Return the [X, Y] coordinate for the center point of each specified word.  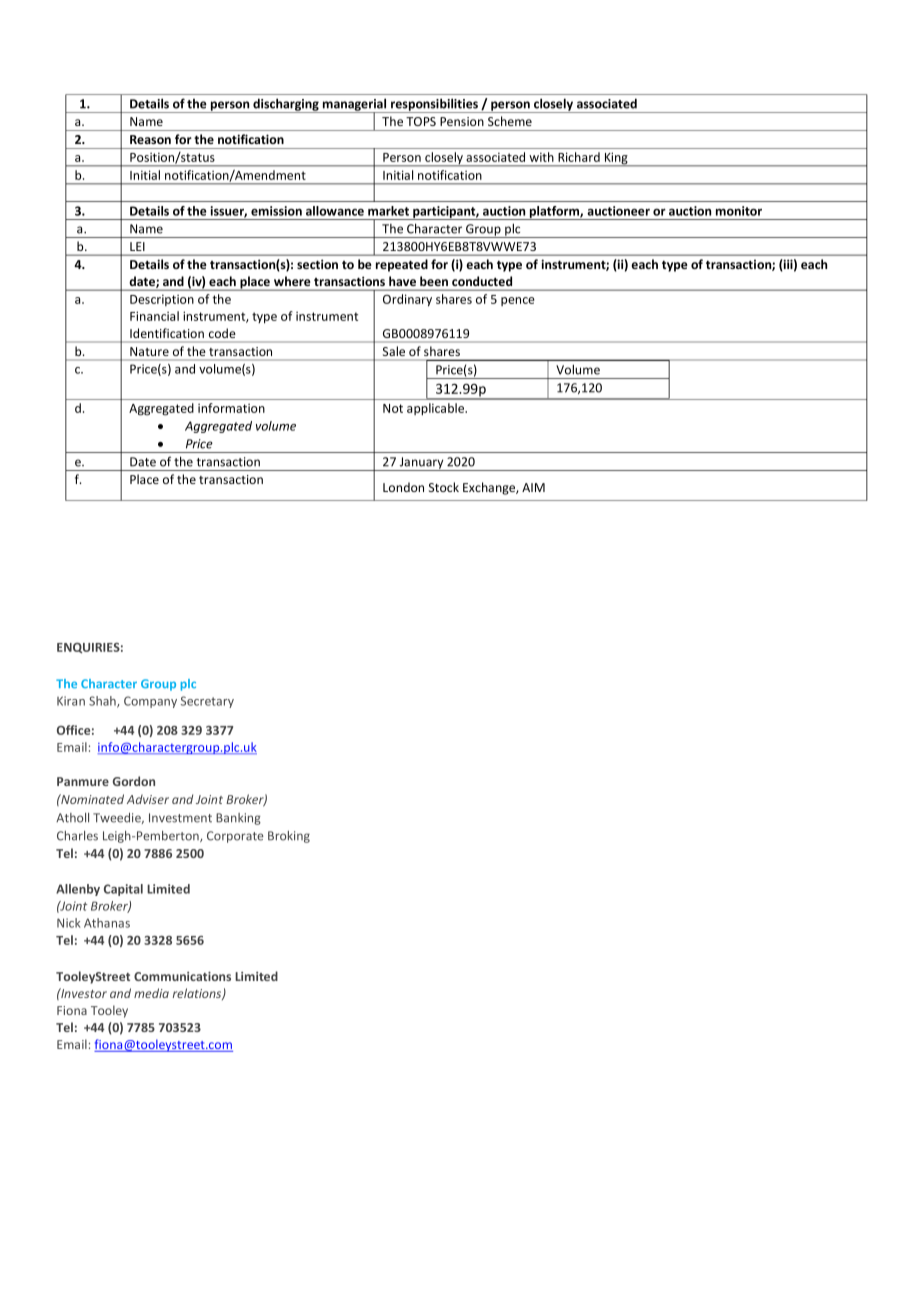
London [403, 487]
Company [150, 702]
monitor [739, 211]
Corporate [235, 837]
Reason [150, 139]
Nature [149, 351]
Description [162, 300]
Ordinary [407, 300]
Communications [182, 976]
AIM [533, 487]
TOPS [421, 121]
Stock [444, 487]
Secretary [207, 702]
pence [518, 301]
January [422, 464]
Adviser [148, 799]
